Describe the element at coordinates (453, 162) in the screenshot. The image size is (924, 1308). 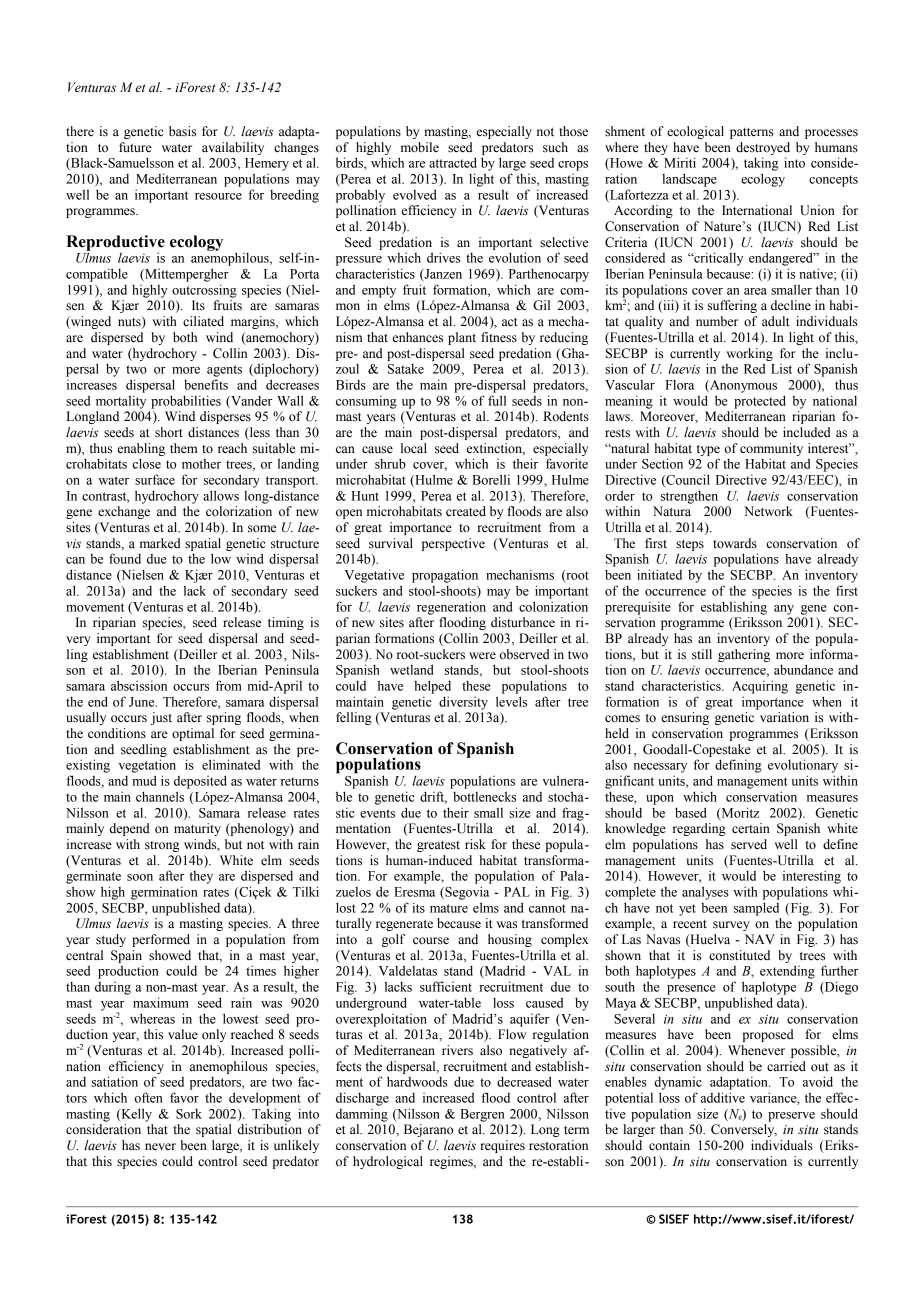
I see `attracted` at that location.
